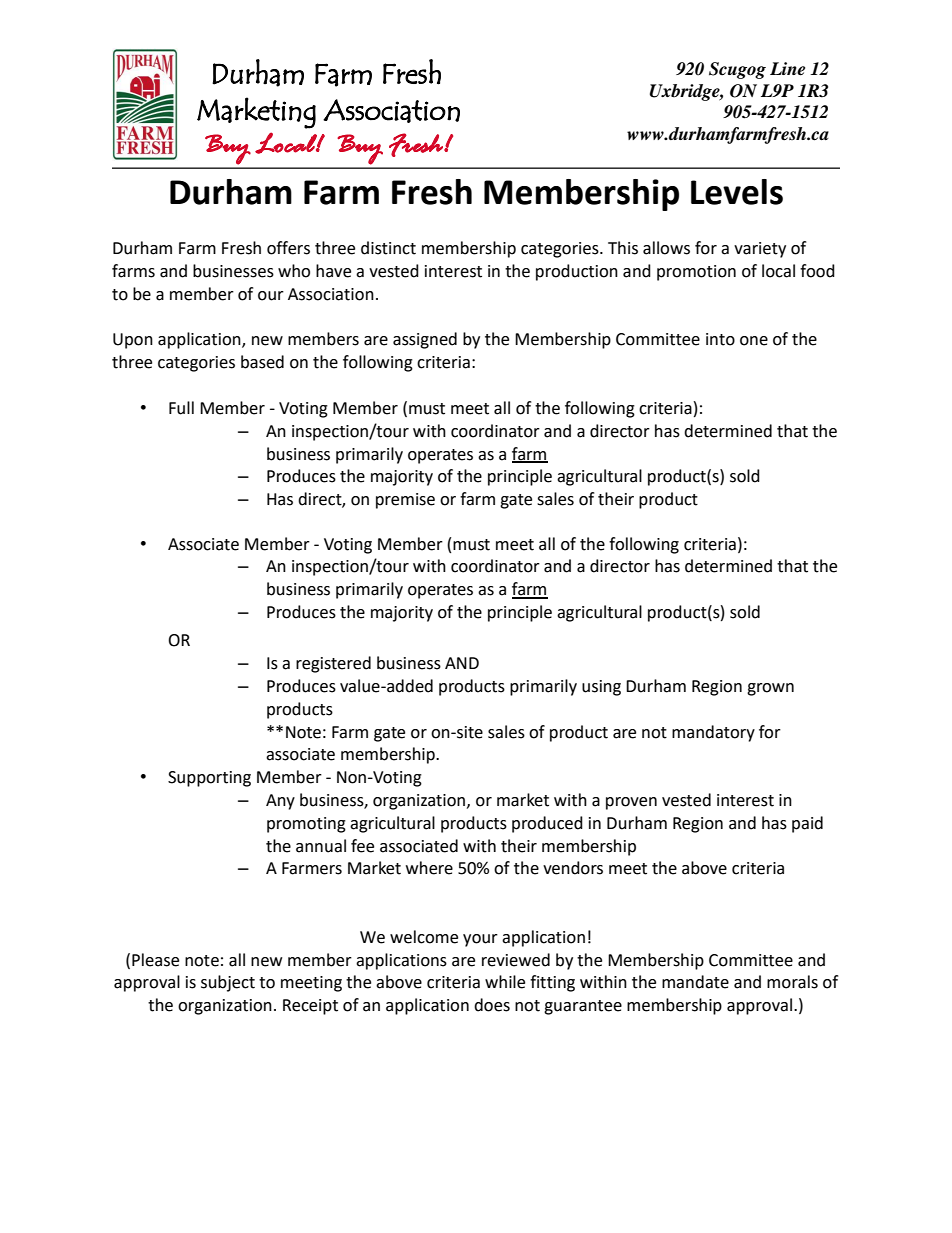  Describe the element at coordinates (294, 271) in the screenshot. I see `who` at that location.
